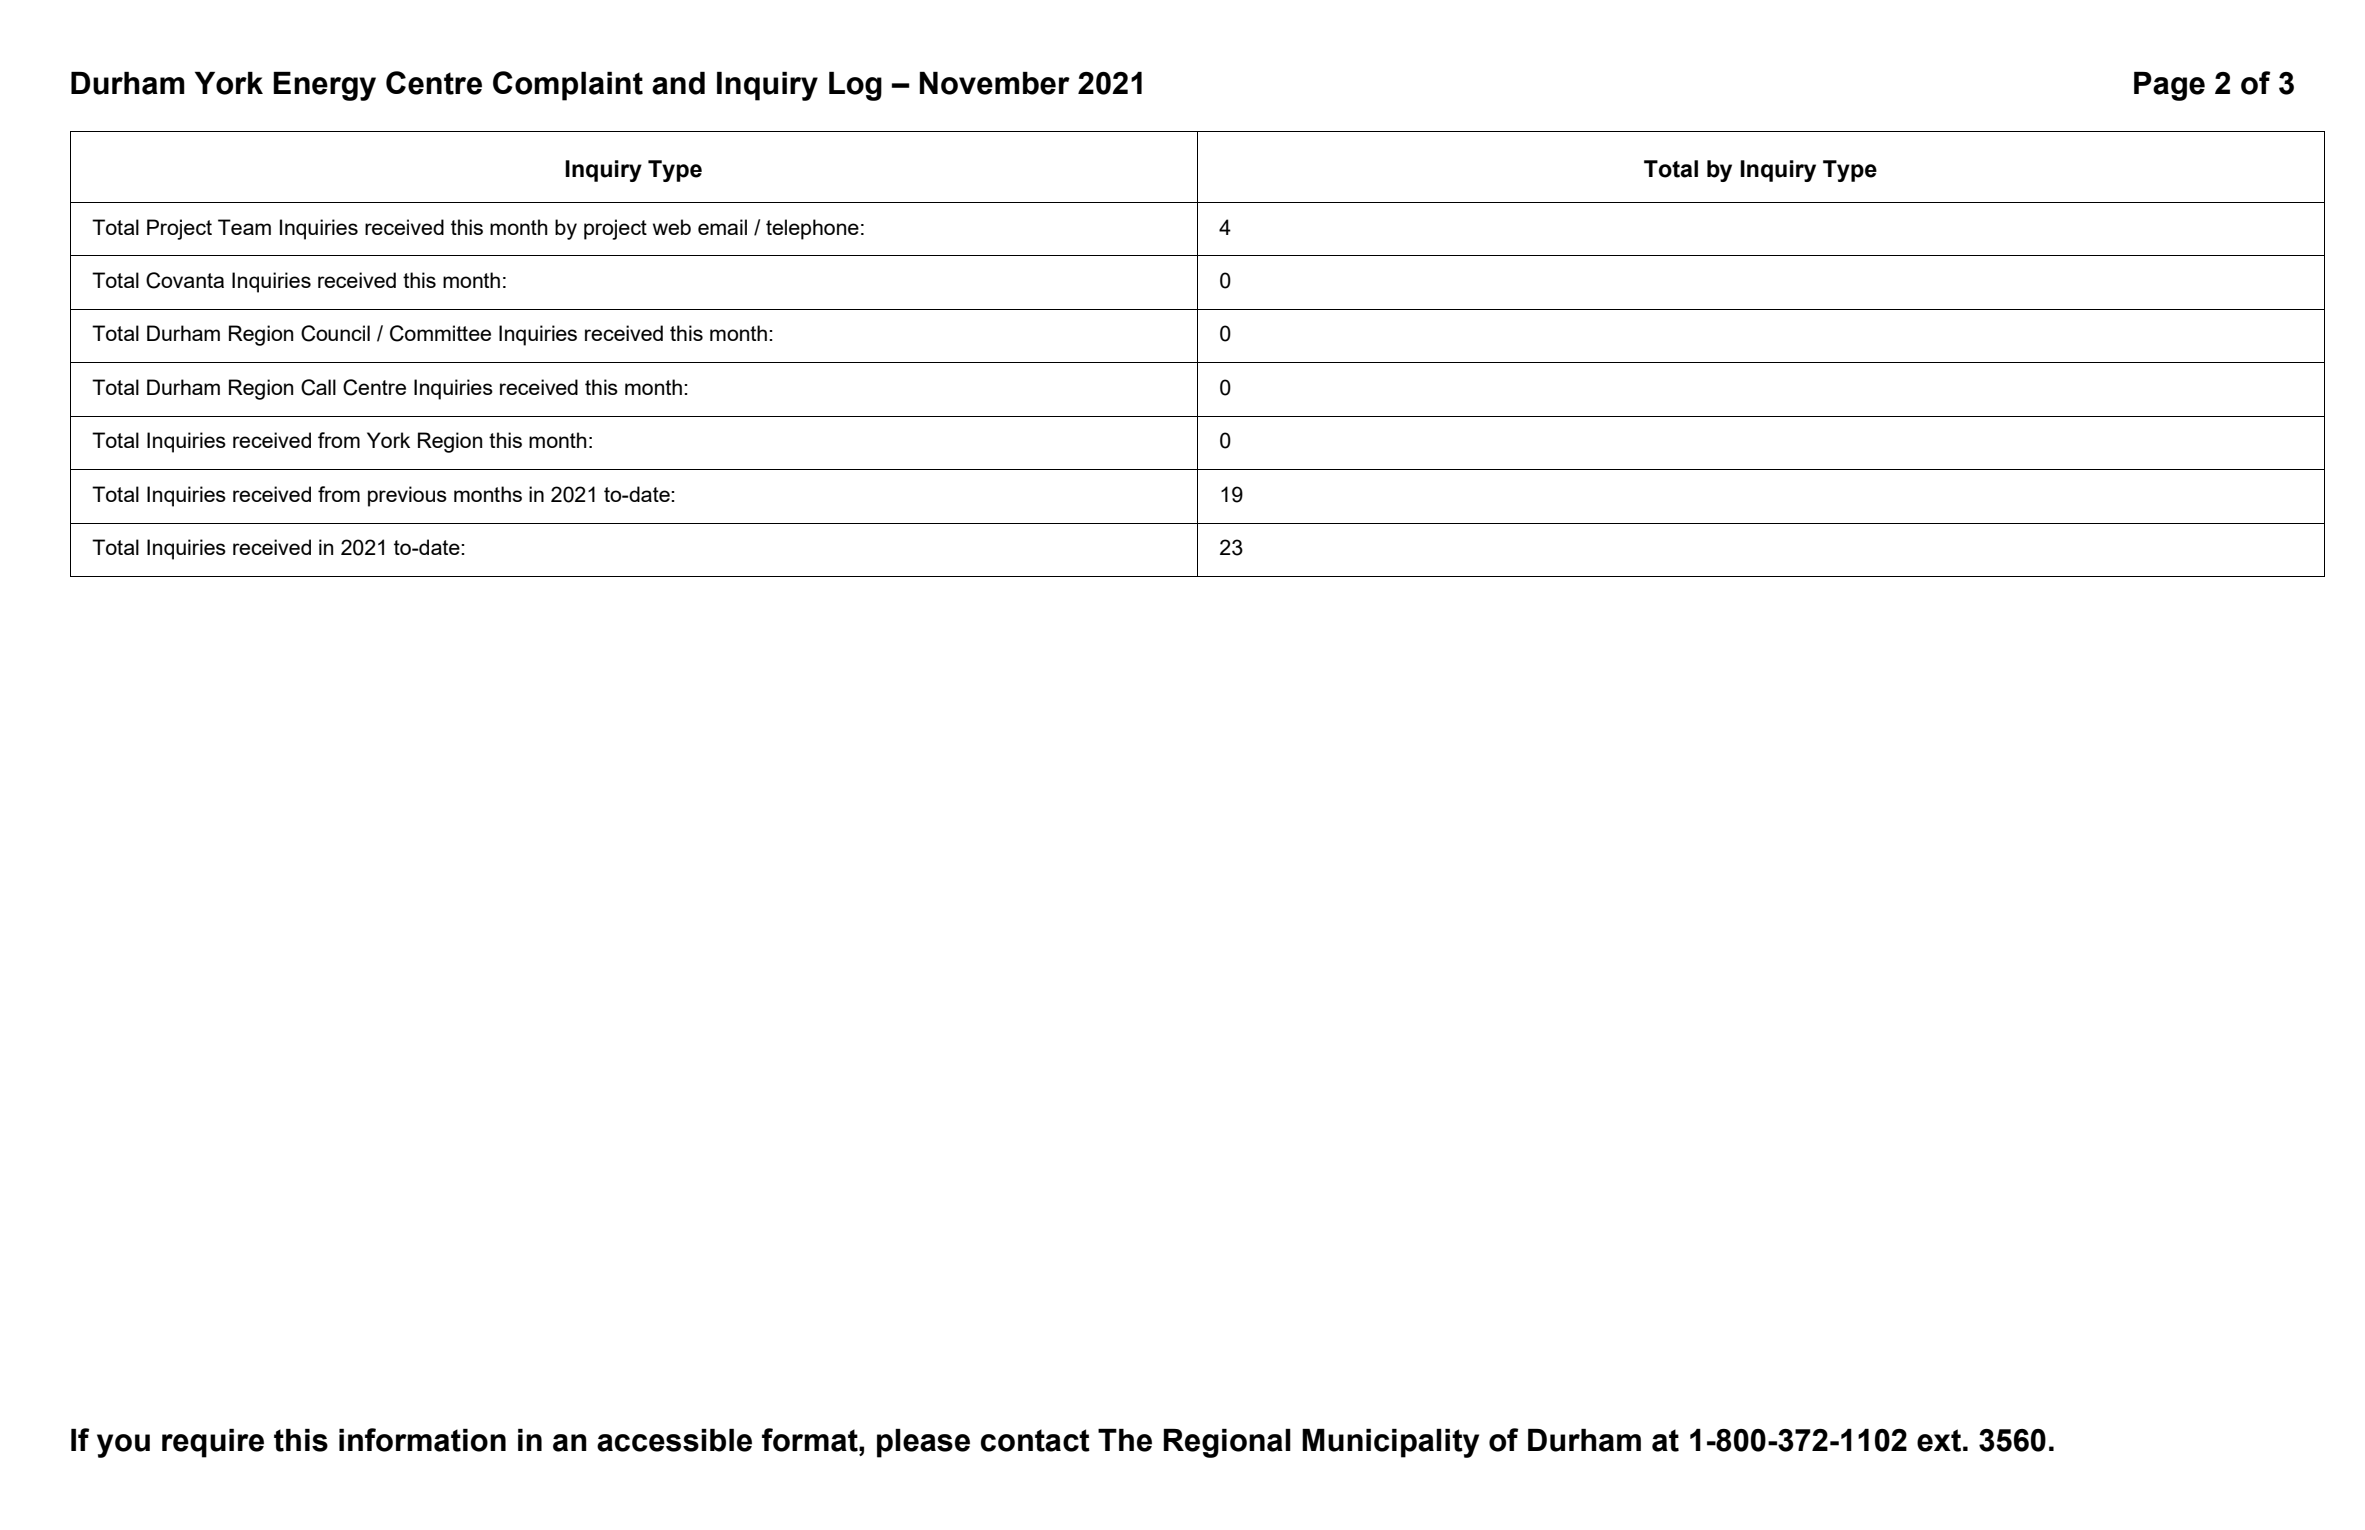 This image has width=2365, height=1530. Describe the element at coordinates (1125, 1440) in the image. I see `The` at that location.
